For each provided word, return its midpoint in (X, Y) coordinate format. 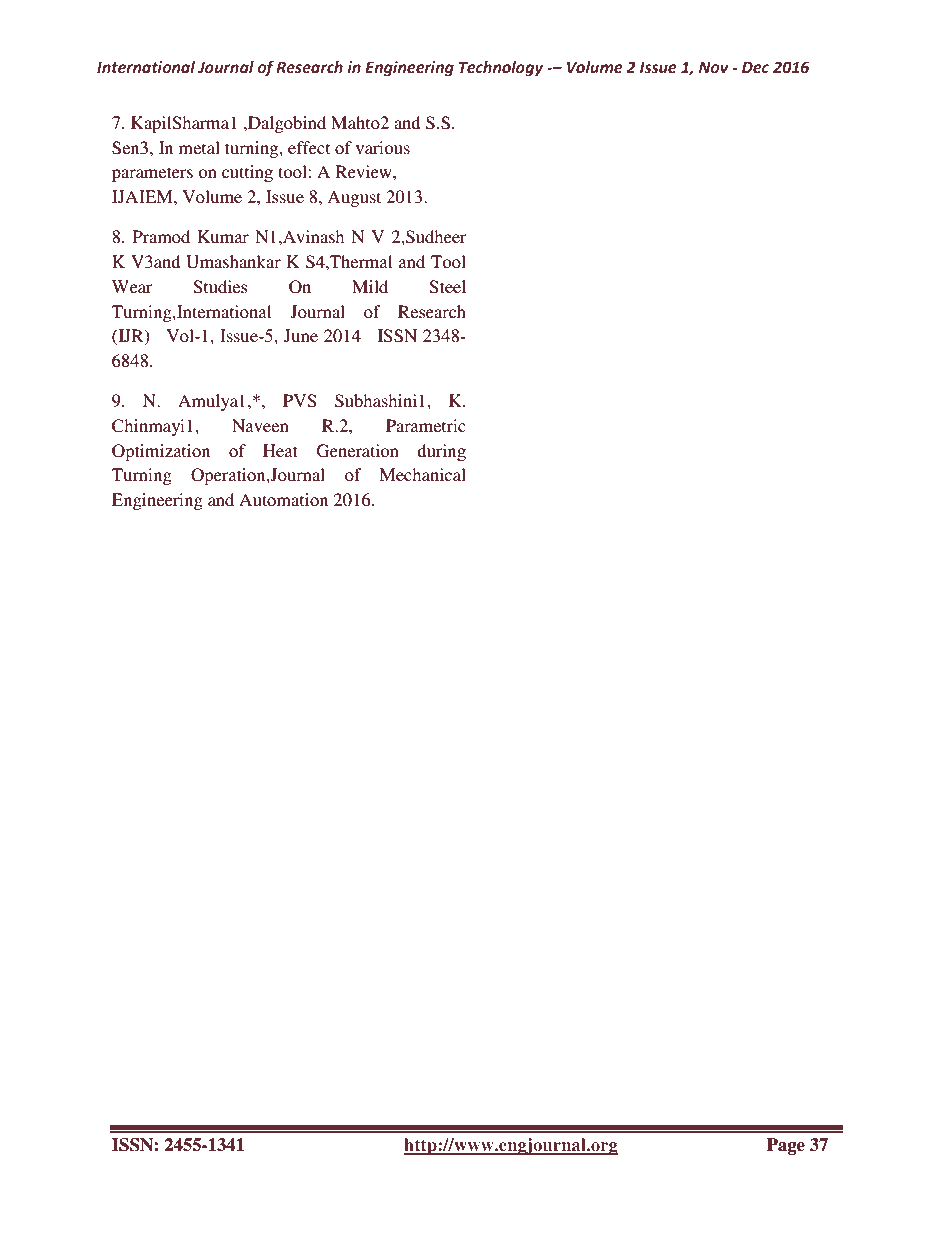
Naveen (260, 425)
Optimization (161, 452)
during (441, 452)
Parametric (426, 425)
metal (199, 147)
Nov (714, 67)
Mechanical (422, 474)
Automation (283, 499)
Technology (501, 69)
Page (786, 1146)
